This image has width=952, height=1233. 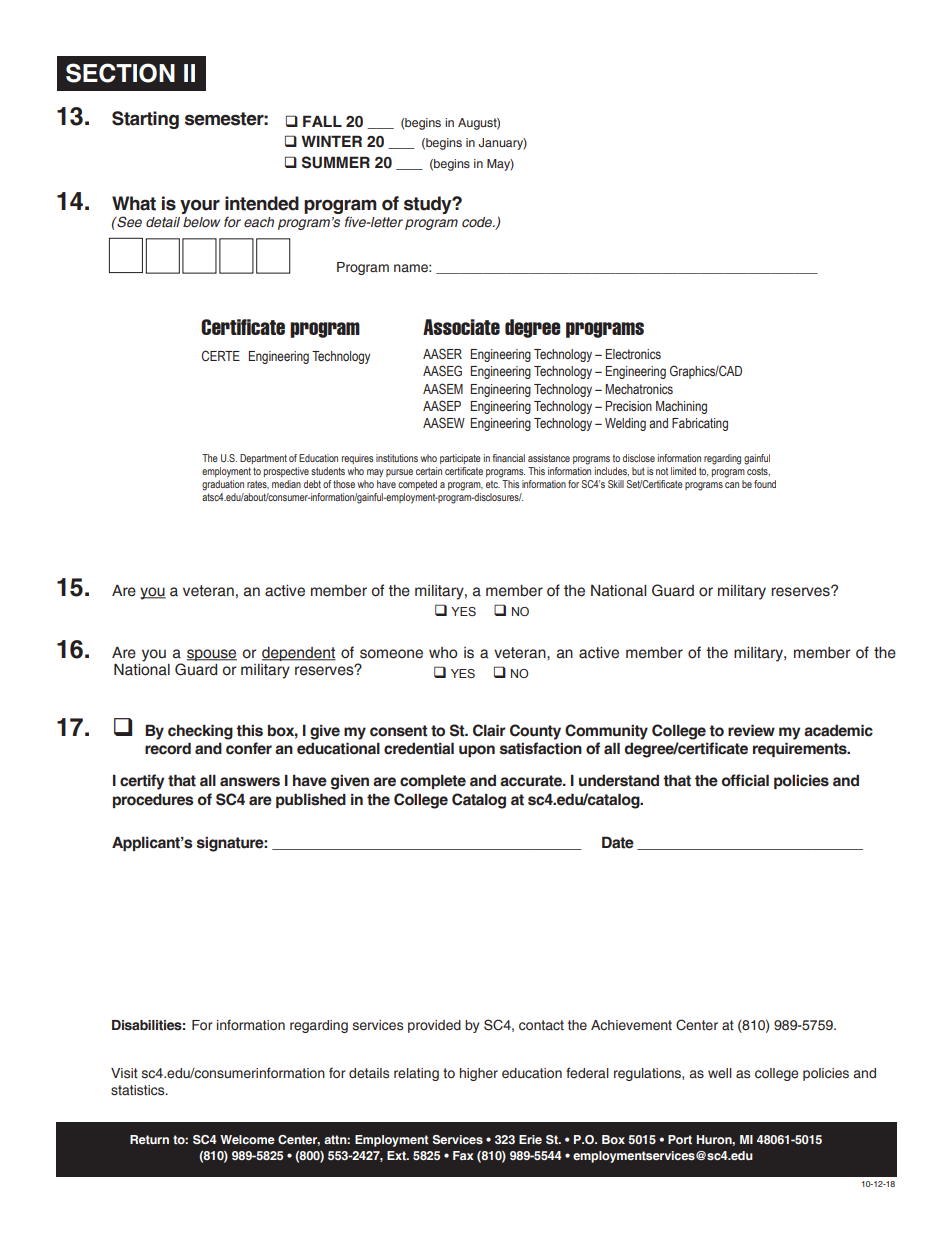 I want to click on Starting, so click(x=145, y=120).
